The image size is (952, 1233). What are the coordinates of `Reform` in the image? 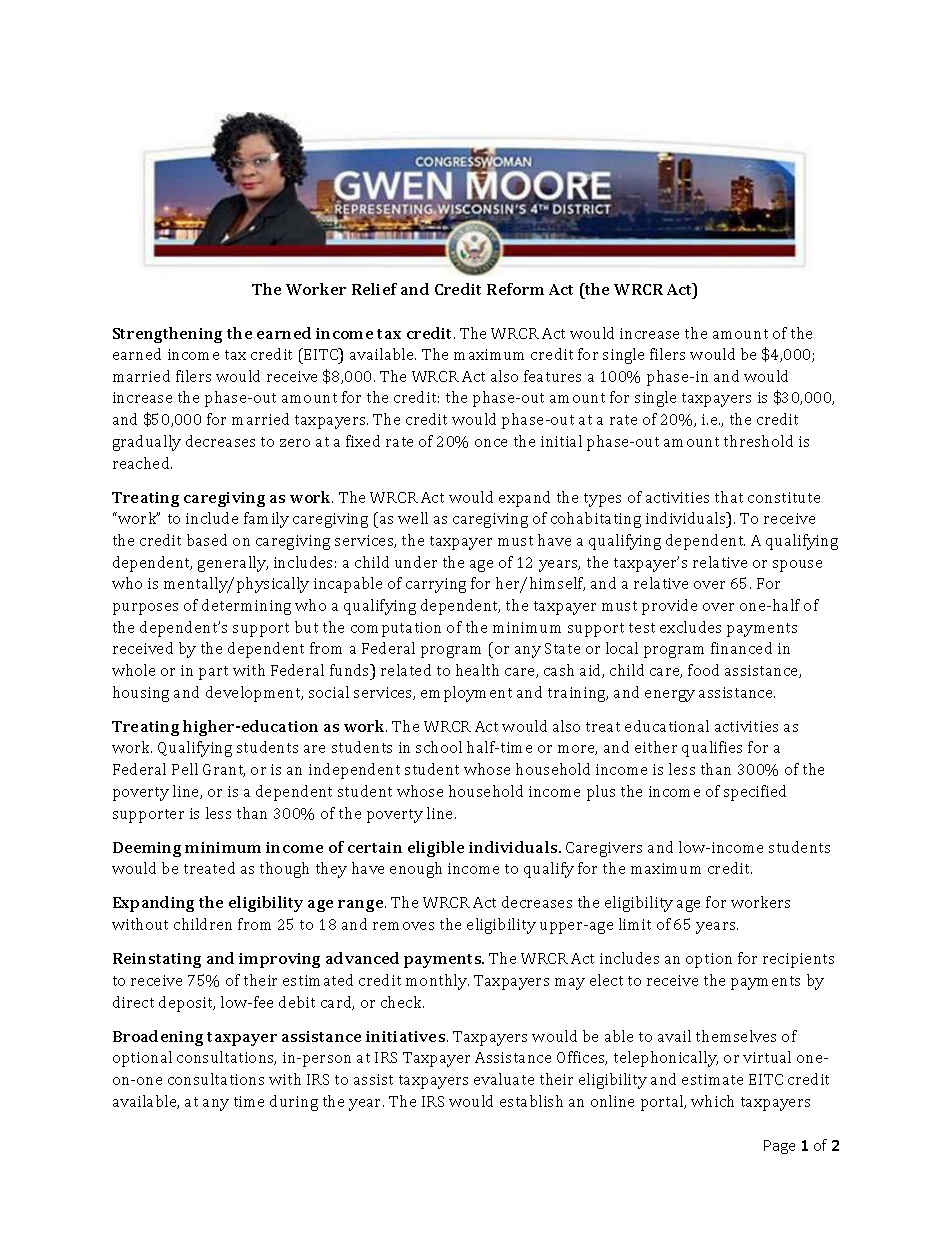 It's located at (515, 289).
